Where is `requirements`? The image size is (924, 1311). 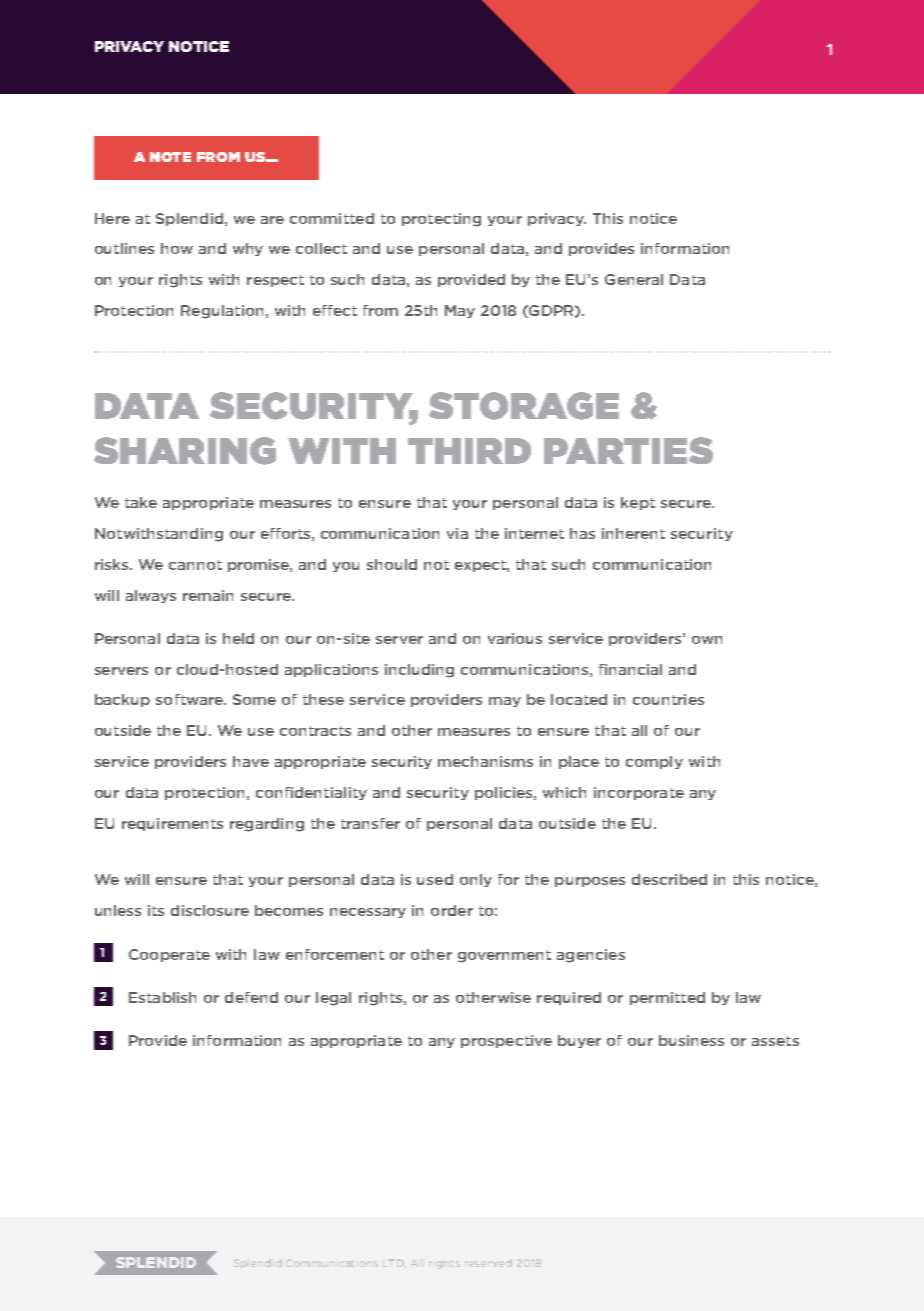 requirements is located at coordinates (172, 824).
